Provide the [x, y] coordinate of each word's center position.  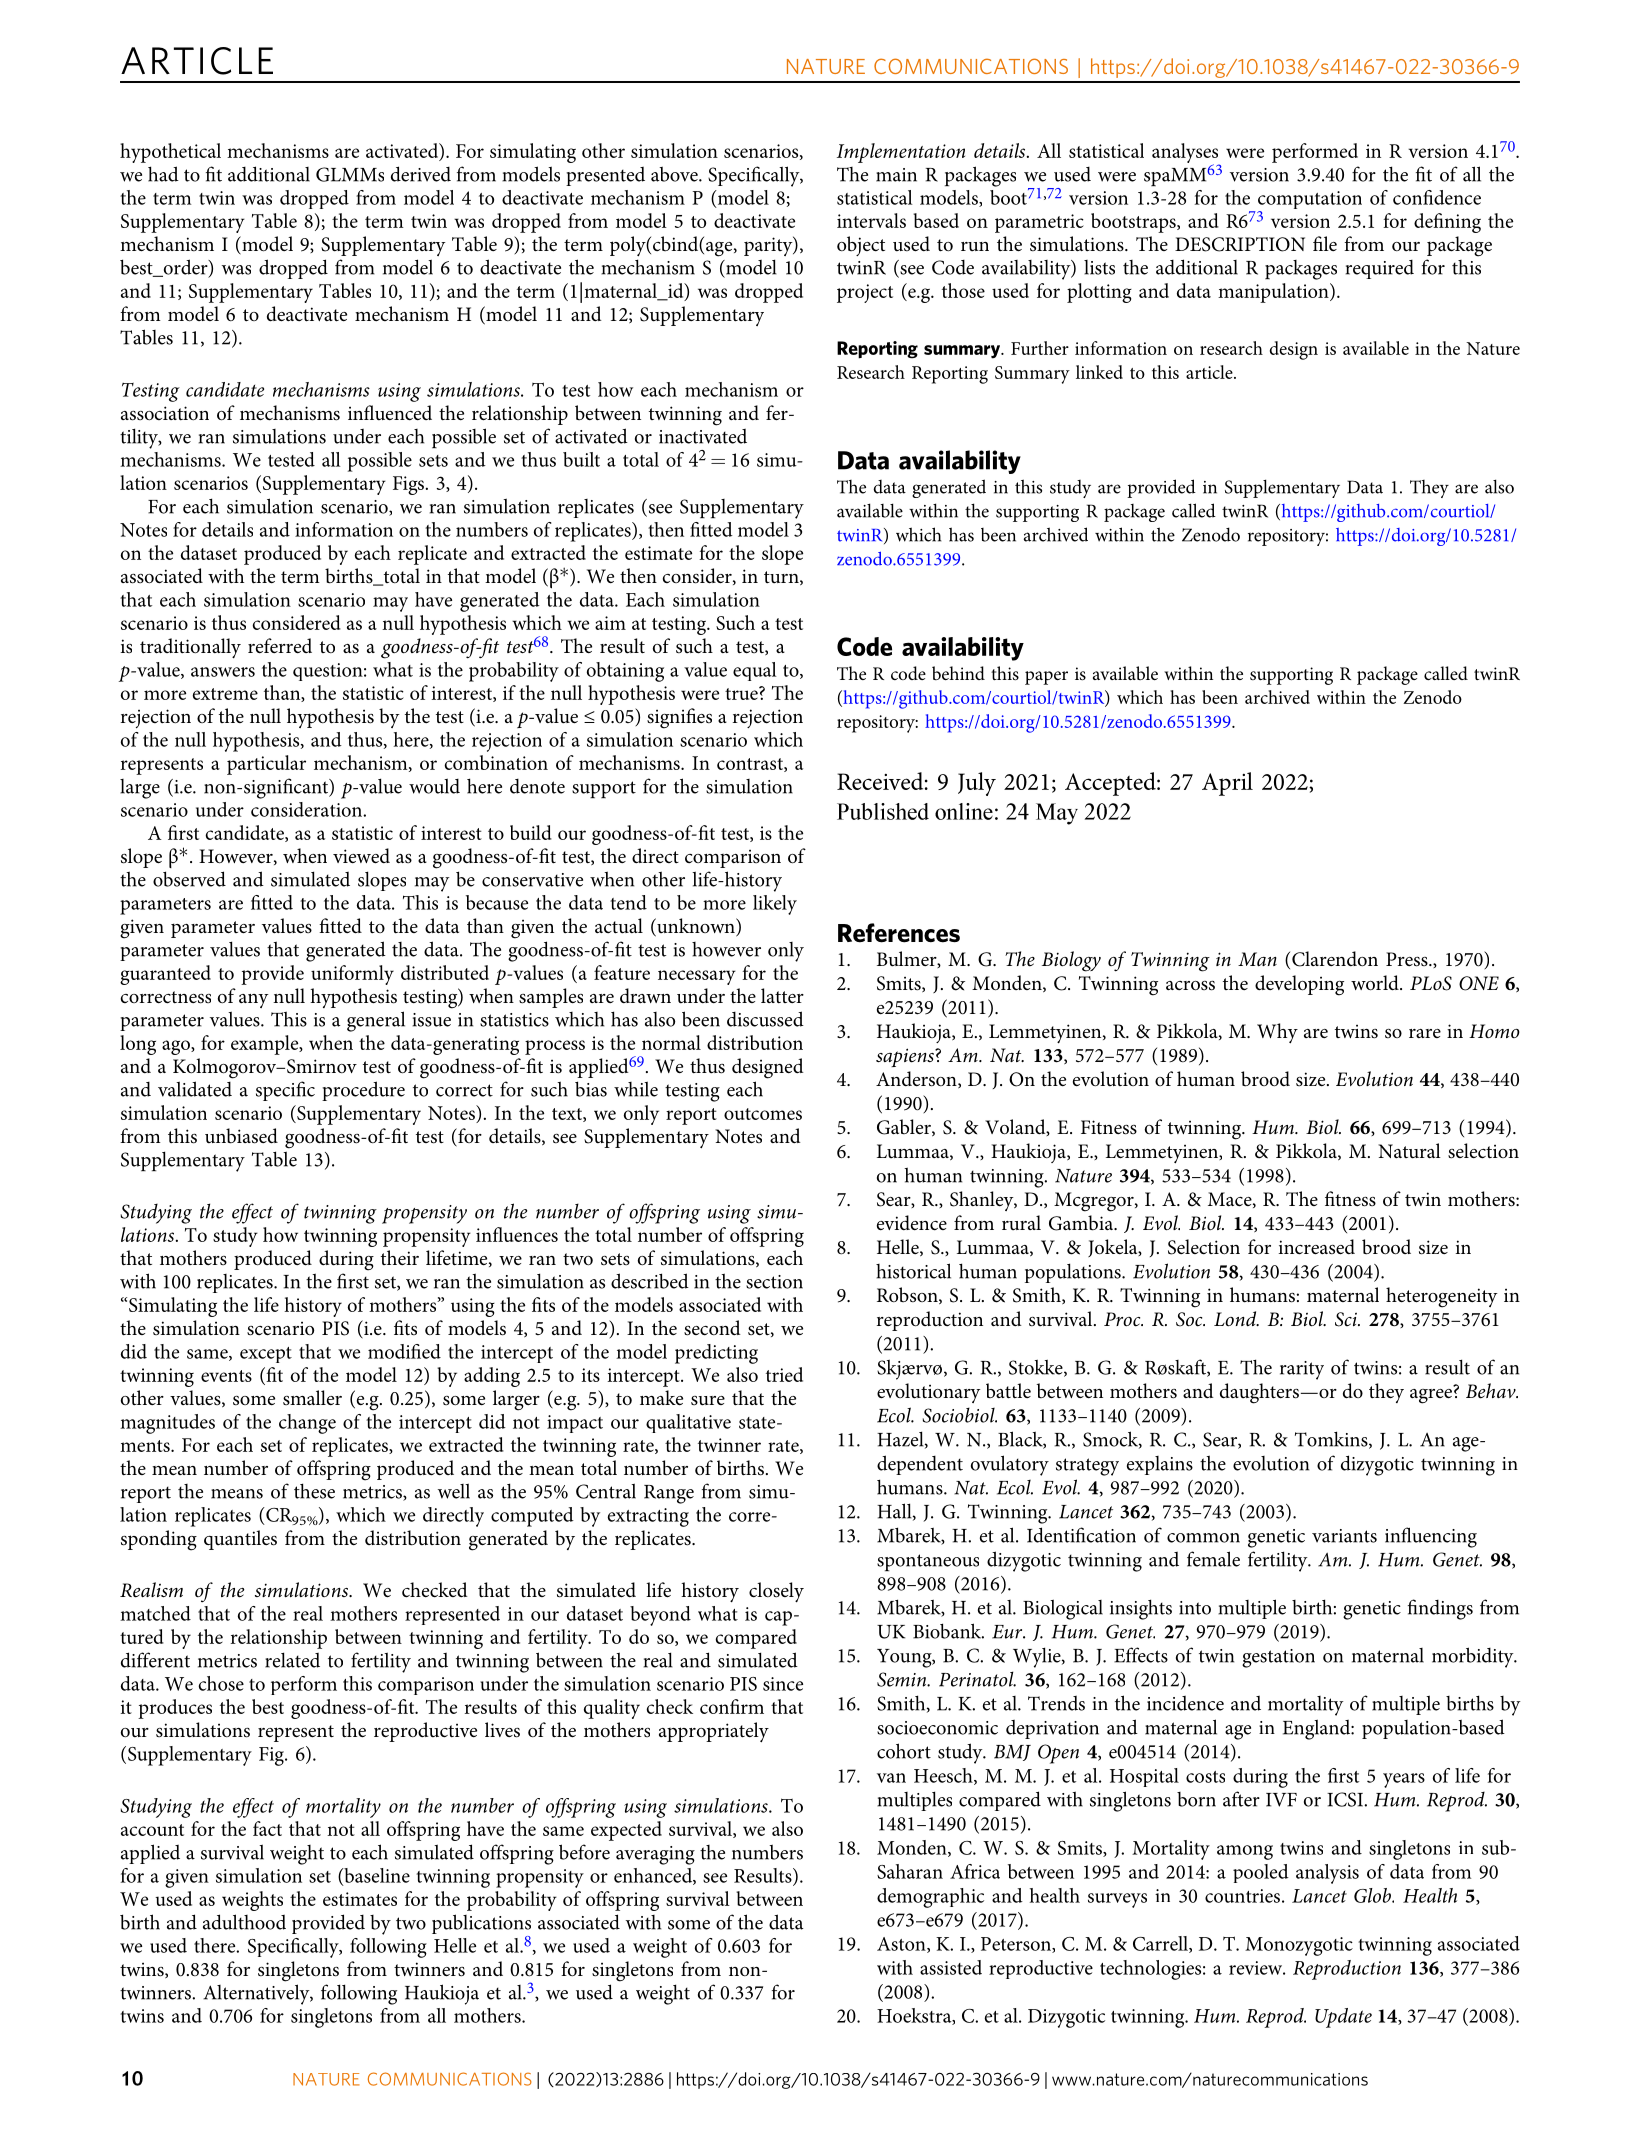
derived [421, 174]
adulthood [244, 1922]
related [292, 1660]
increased [1317, 1247]
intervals [871, 220]
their [400, 1257]
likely [775, 905]
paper [1046, 678]
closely [776, 1592]
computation [1308, 201]
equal [755, 671]
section [774, 1282]
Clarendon [1335, 959]
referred [280, 645]
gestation [1278, 1658]
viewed [361, 856]
